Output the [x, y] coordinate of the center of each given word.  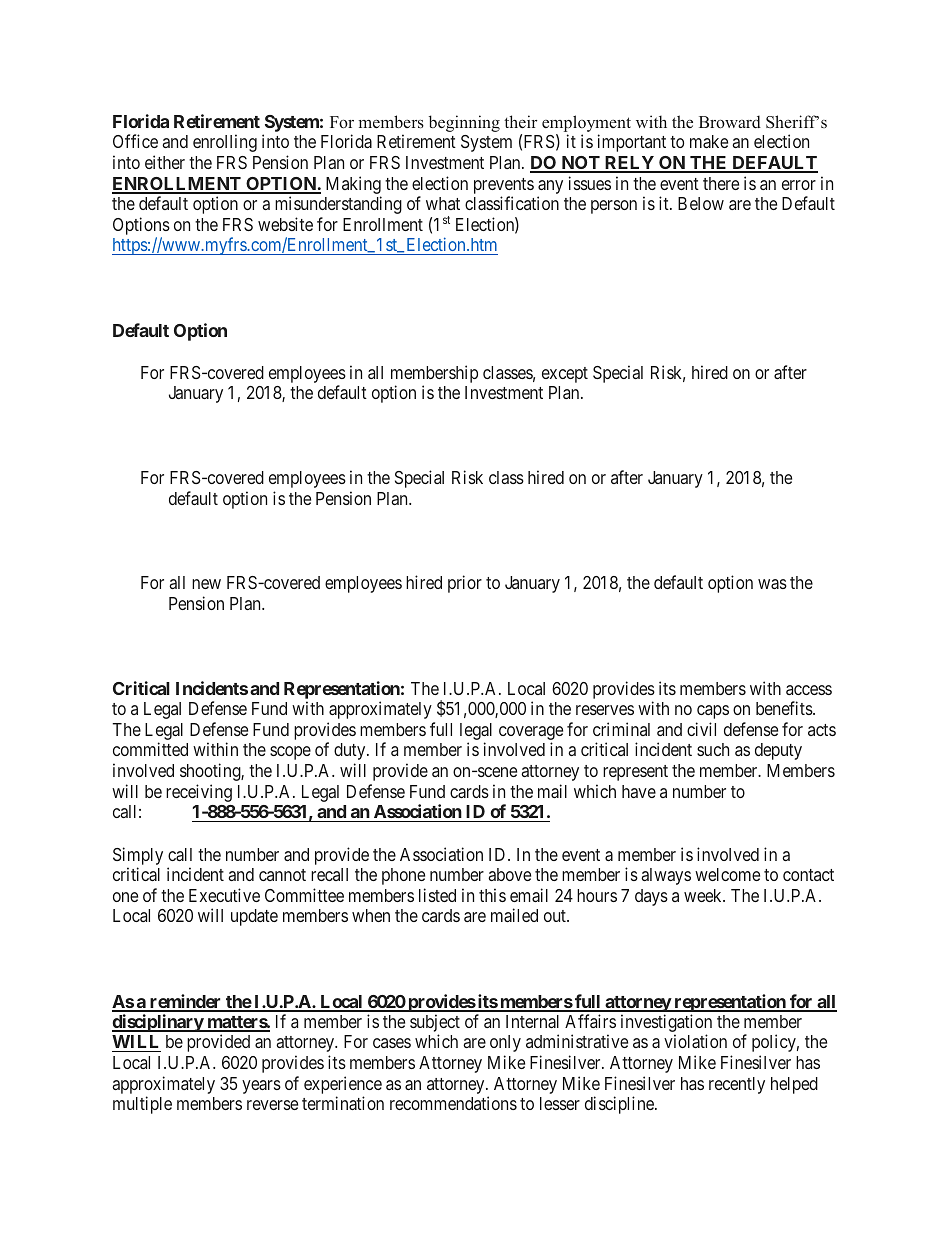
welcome [727, 874]
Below [701, 203]
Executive [224, 895]
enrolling [225, 143]
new [206, 584]
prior [465, 584]
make [709, 141]
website [285, 224]
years [261, 1087]
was [772, 584]
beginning [464, 123]
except [565, 375]
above [509, 874]
